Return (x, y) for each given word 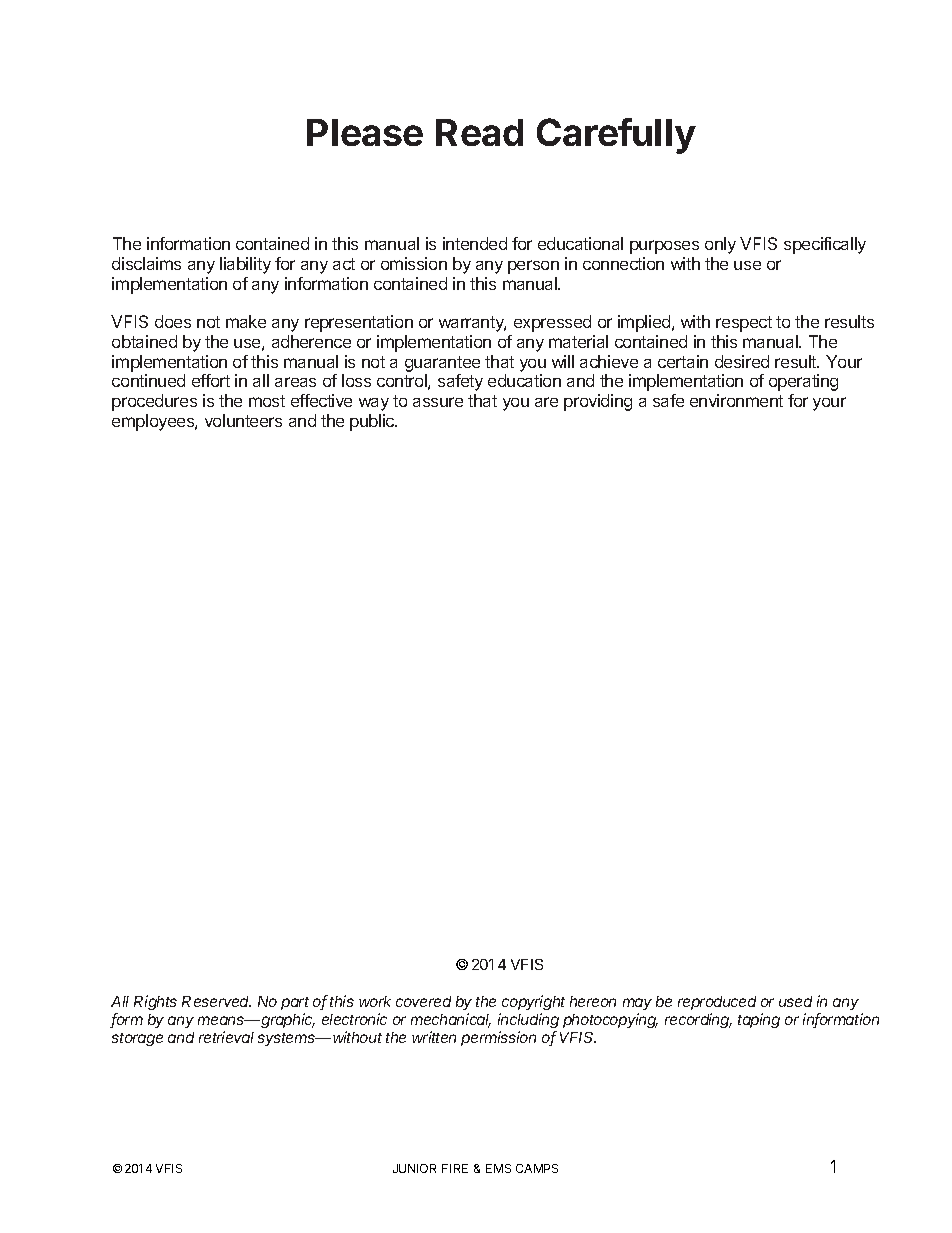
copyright (533, 1002)
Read (479, 132)
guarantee (442, 364)
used (795, 1001)
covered (423, 1001)
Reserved (216, 1001)
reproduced (717, 1003)
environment (736, 400)
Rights (155, 1002)
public (373, 422)
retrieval (226, 1037)
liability (245, 265)
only (720, 245)
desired (742, 361)
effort (211, 380)
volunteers (243, 420)
